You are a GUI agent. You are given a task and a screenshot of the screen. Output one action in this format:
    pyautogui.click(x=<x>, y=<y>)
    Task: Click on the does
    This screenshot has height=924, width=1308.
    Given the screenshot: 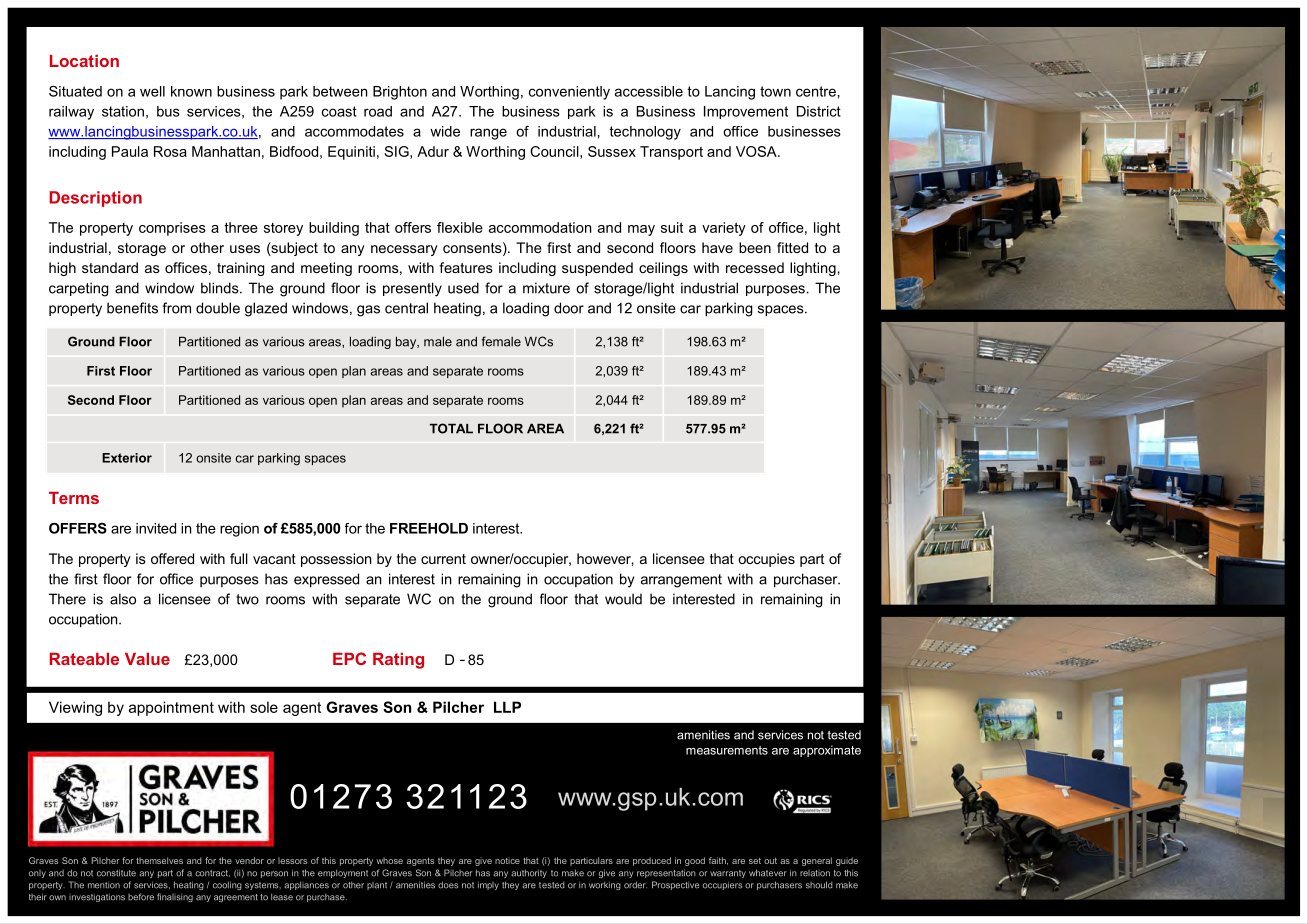 What is the action you would take?
    pyautogui.click(x=448, y=885)
